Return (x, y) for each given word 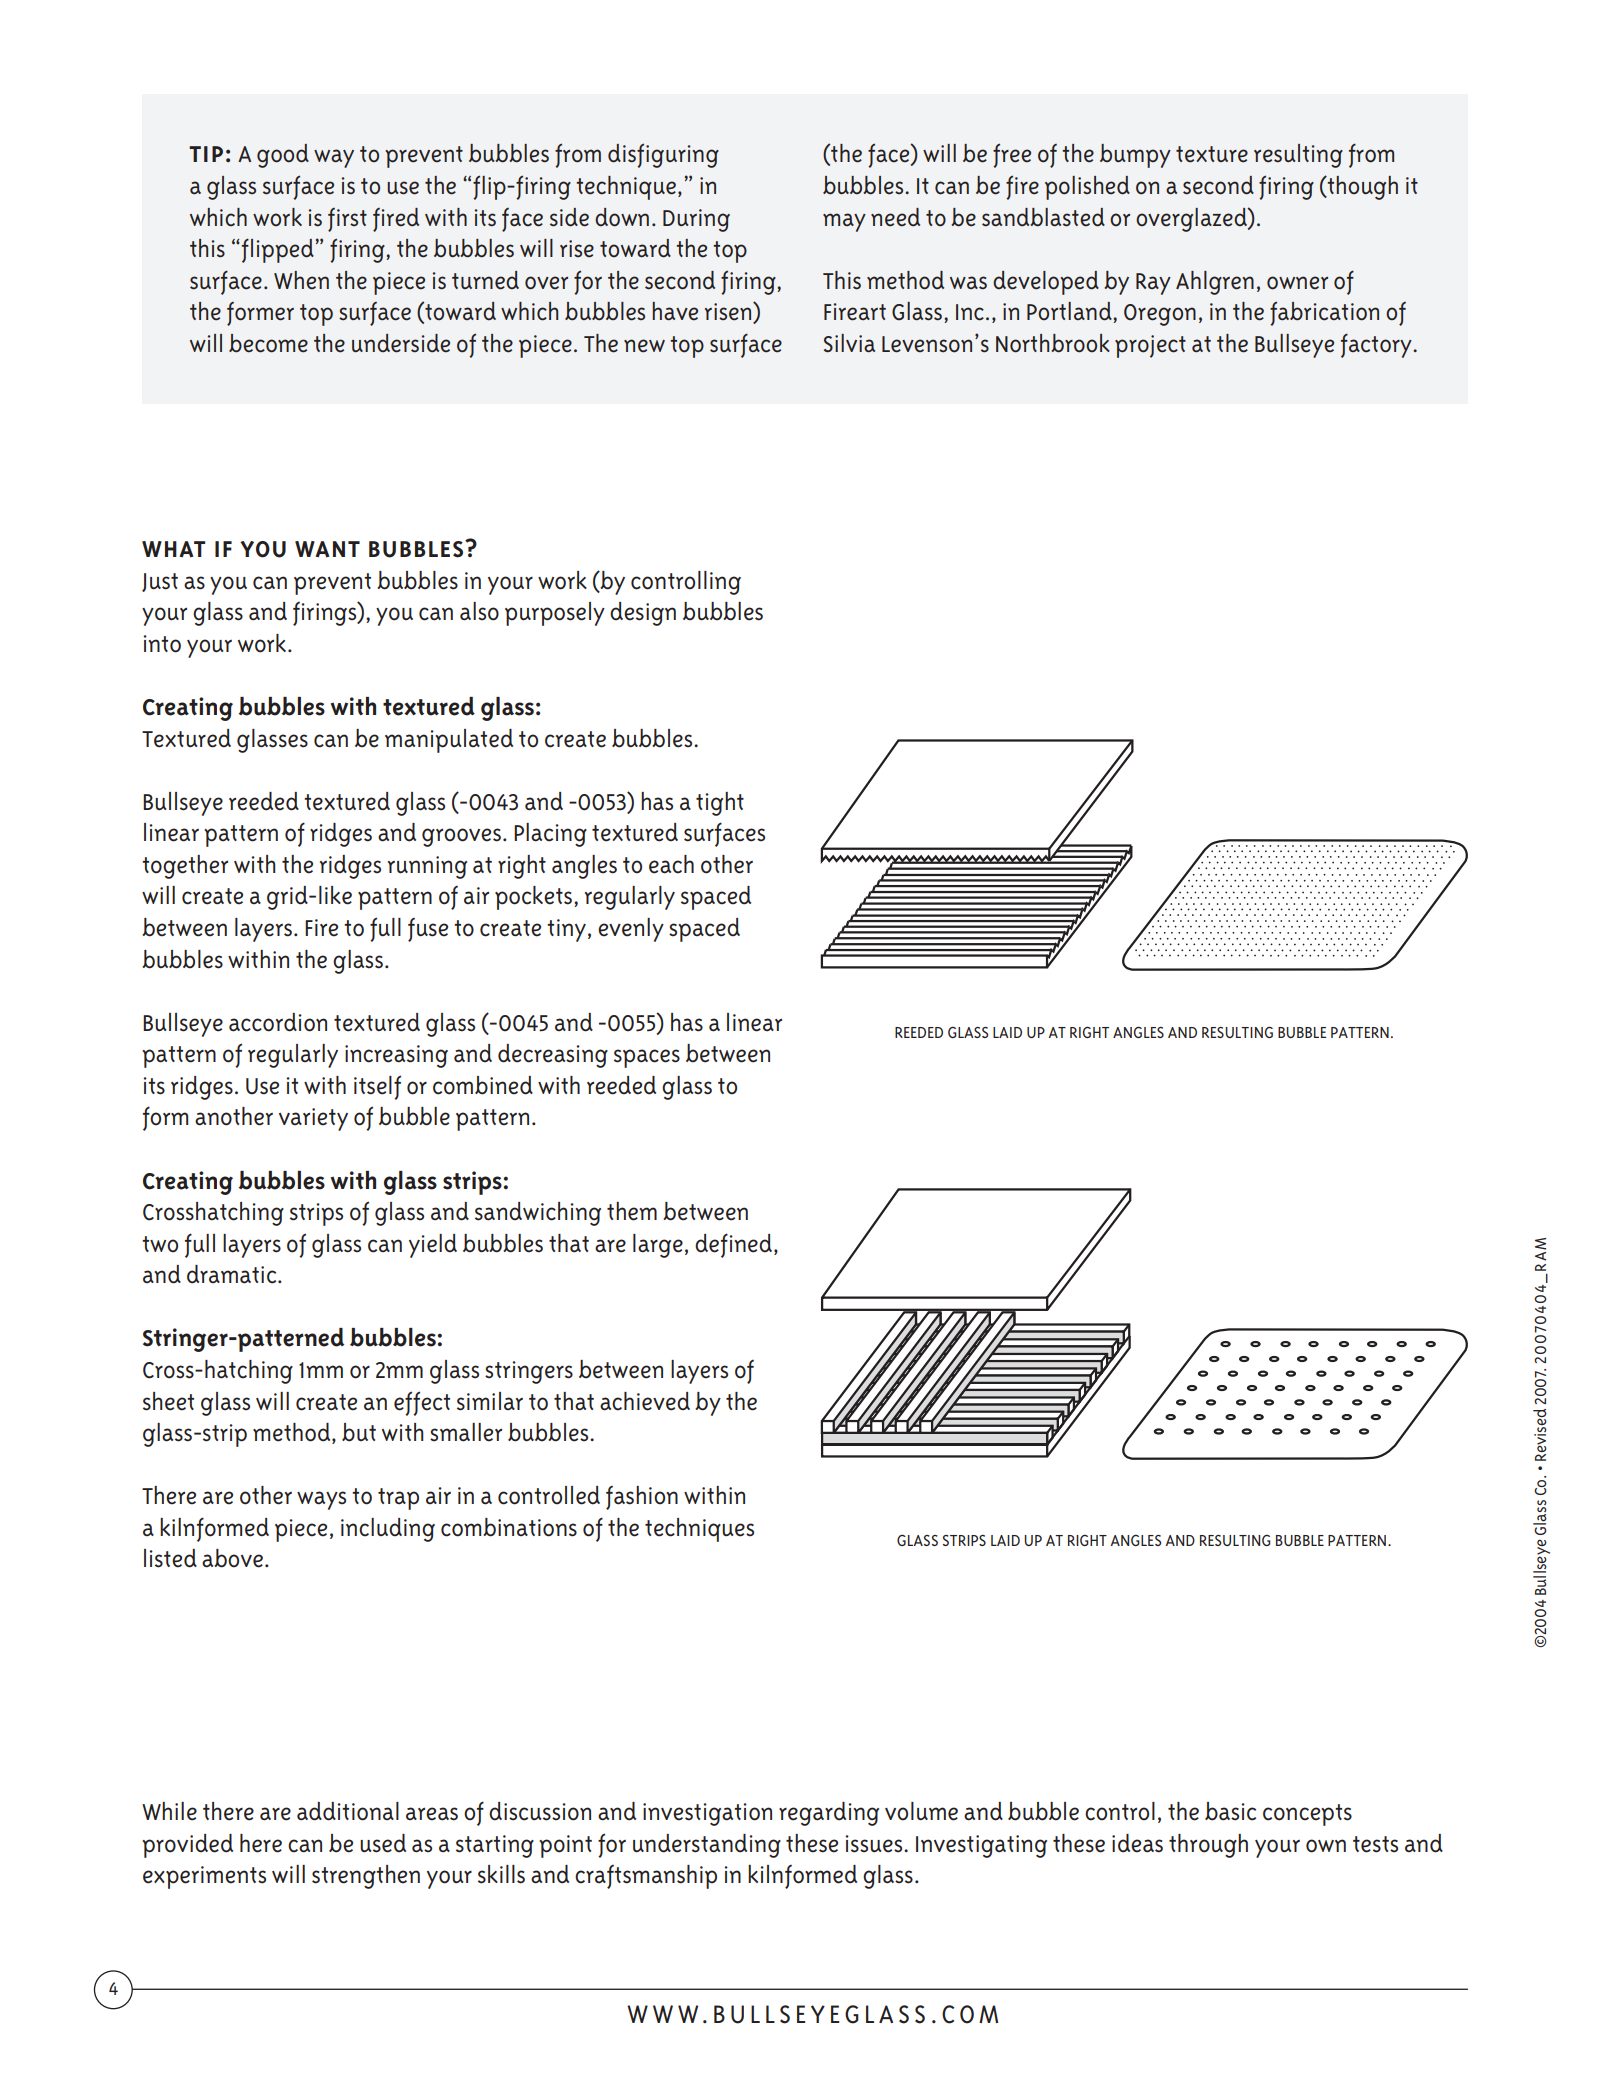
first (347, 220)
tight (720, 804)
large (658, 1246)
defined (735, 1245)
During (696, 220)
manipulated (449, 741)
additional (348, 1811)
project (1150, 346)
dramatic (233, 1274)
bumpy (1135, 156)
